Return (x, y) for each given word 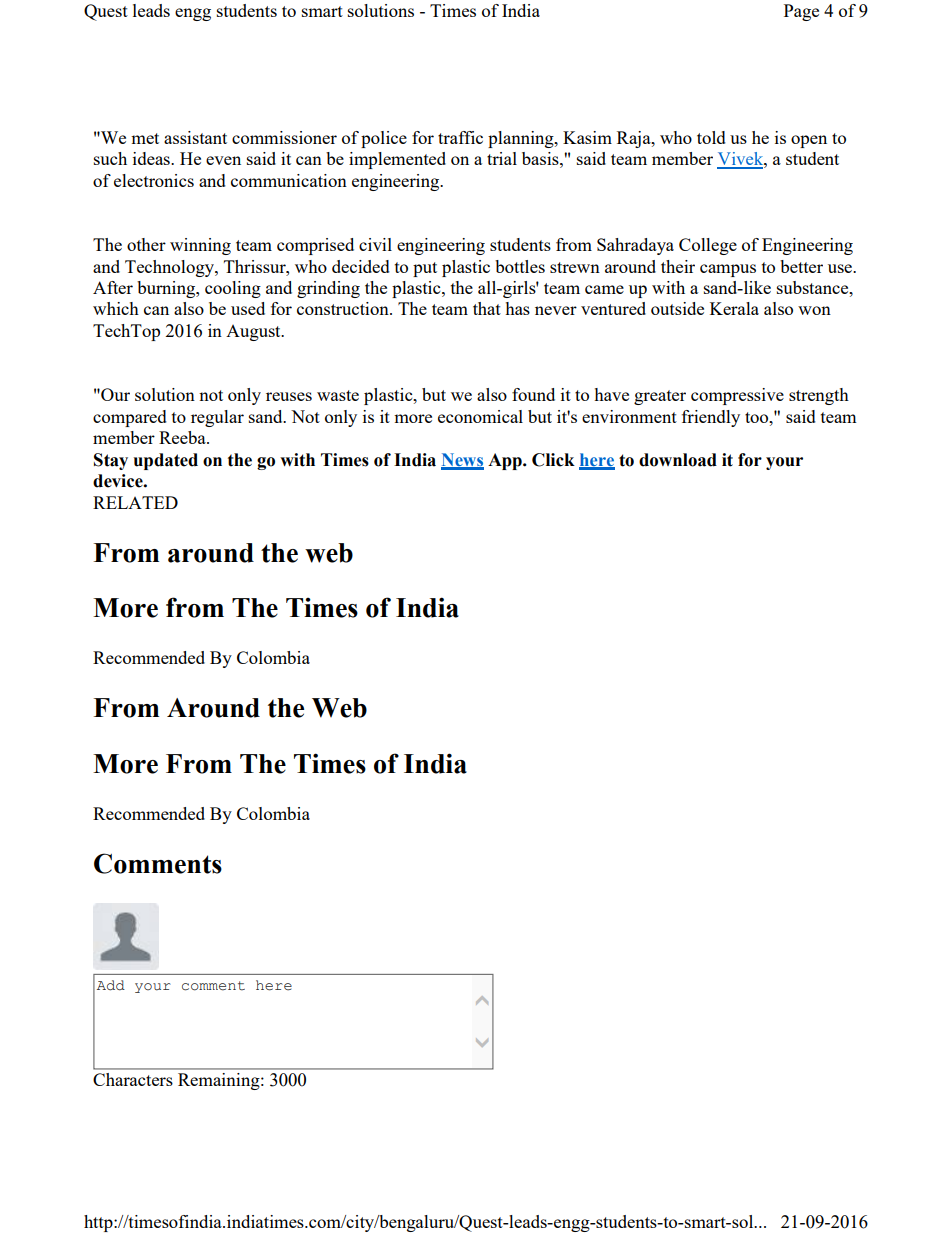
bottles (520, 266)
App (506, 461)
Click (553, 460)
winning (200, 246)
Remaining (220, 1081)
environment (629, 416)
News (462, 461)
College (708, 246)
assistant (195, 137)
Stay (111, 461)
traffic (460, 137)
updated (166, 461)
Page (801, 12)
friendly (711, 418)
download (678, 460)
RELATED (135, 502)
